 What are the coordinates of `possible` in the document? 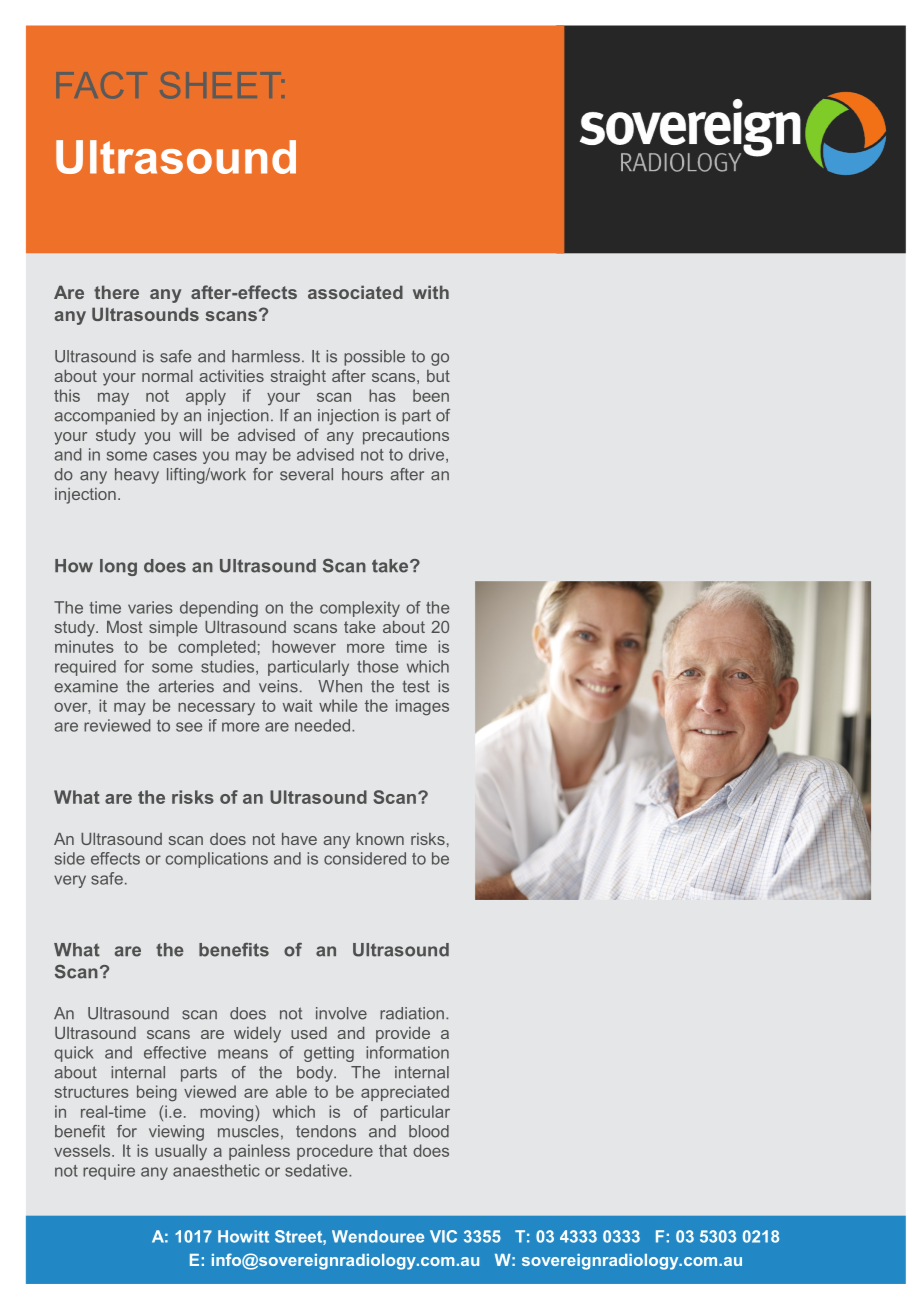 It's located at (374, 358).
